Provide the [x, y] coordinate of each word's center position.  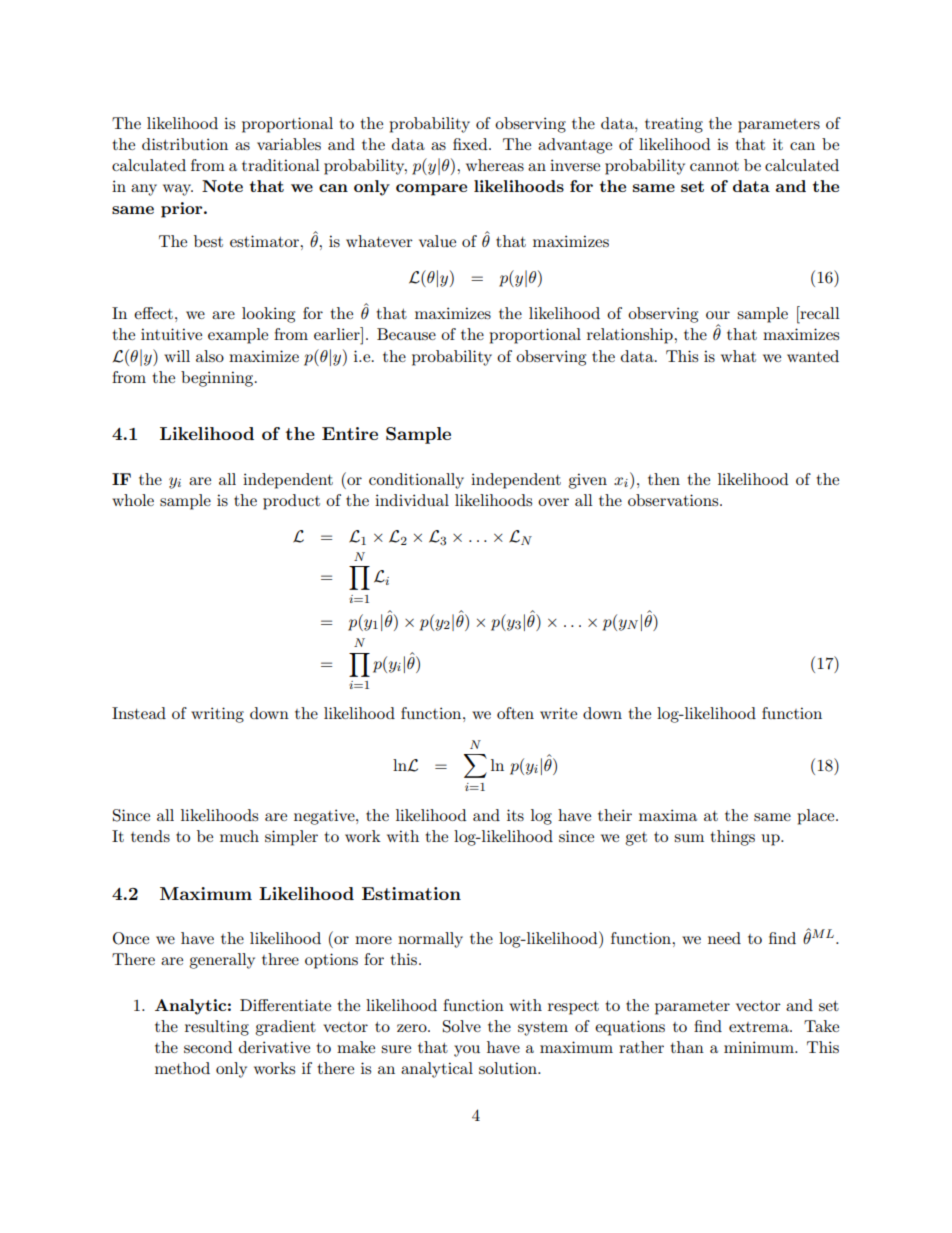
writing [217, 715]
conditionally [416, 481]
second [208, 1047]
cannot [714, 166]
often [515, 713]
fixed [471, 144]
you [467, 1051]
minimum [760, 1047]
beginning [218, 379]
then [664, 479]
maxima [668, 815]
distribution [185, 144]
